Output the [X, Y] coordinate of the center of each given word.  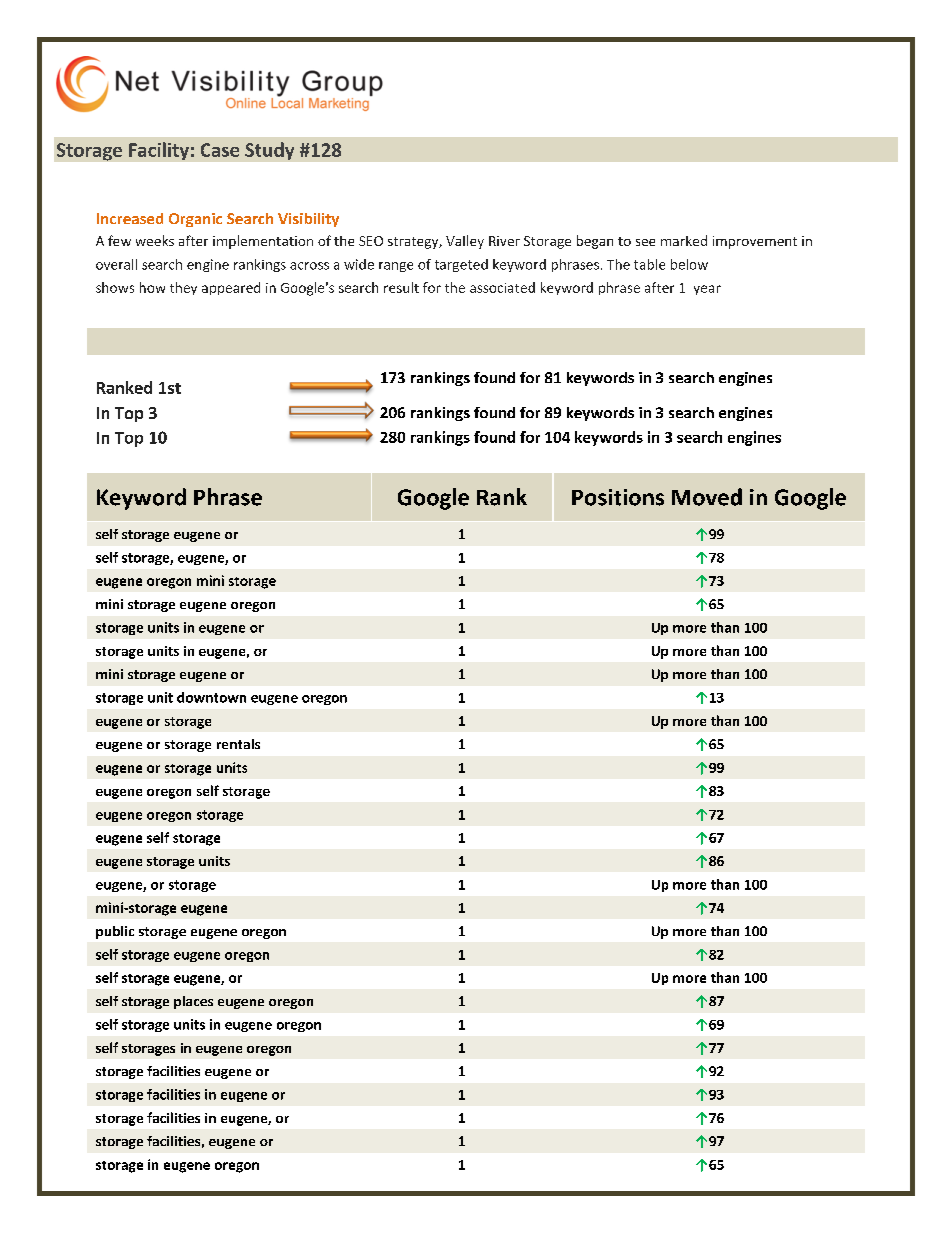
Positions [618, 497]
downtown [211, 697]
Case [220, 150]
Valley [465, 242]
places [193, 1002]
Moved [707, 497]
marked [684, 240]
